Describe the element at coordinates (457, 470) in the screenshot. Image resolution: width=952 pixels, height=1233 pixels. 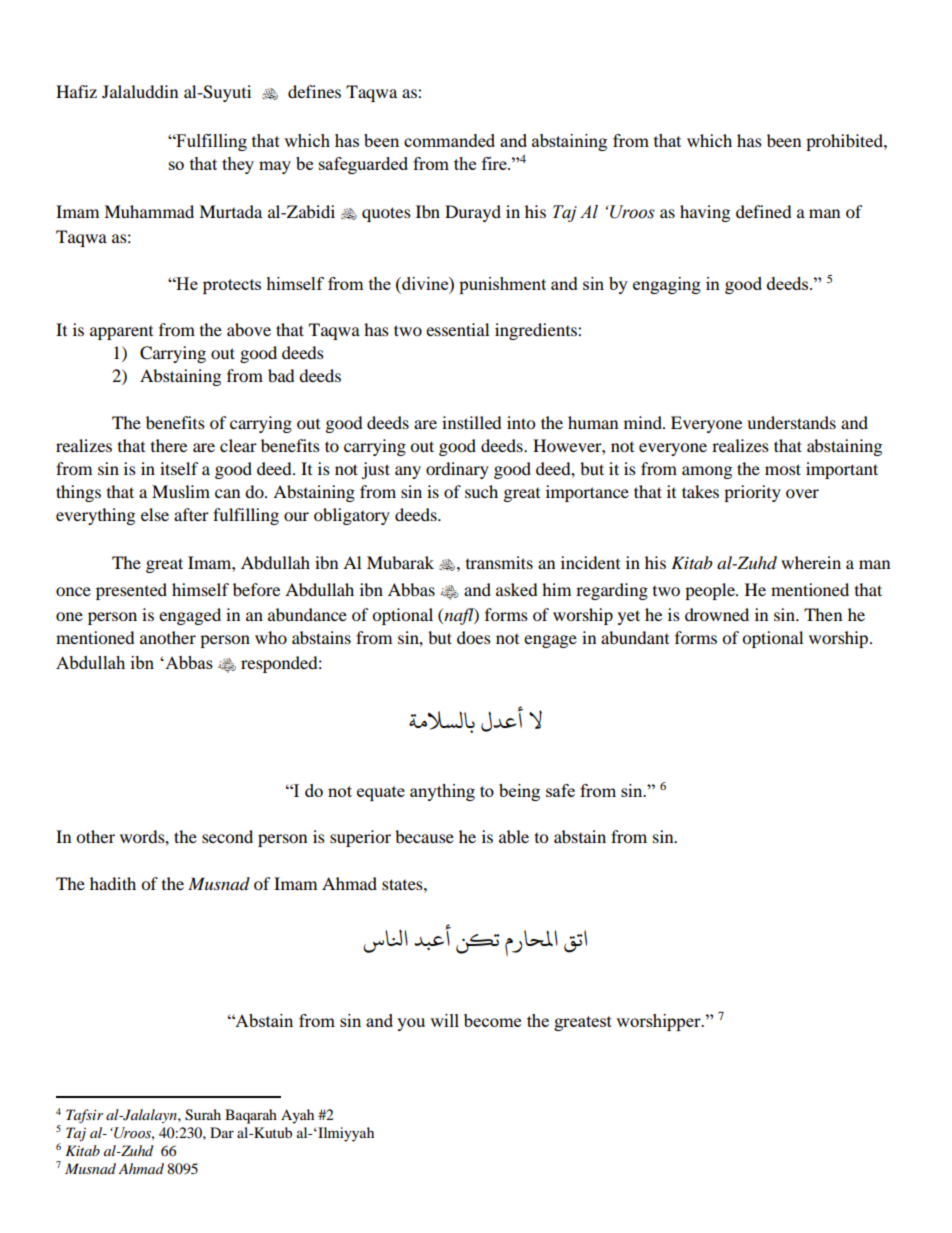
I see `ordinary` at that location.
